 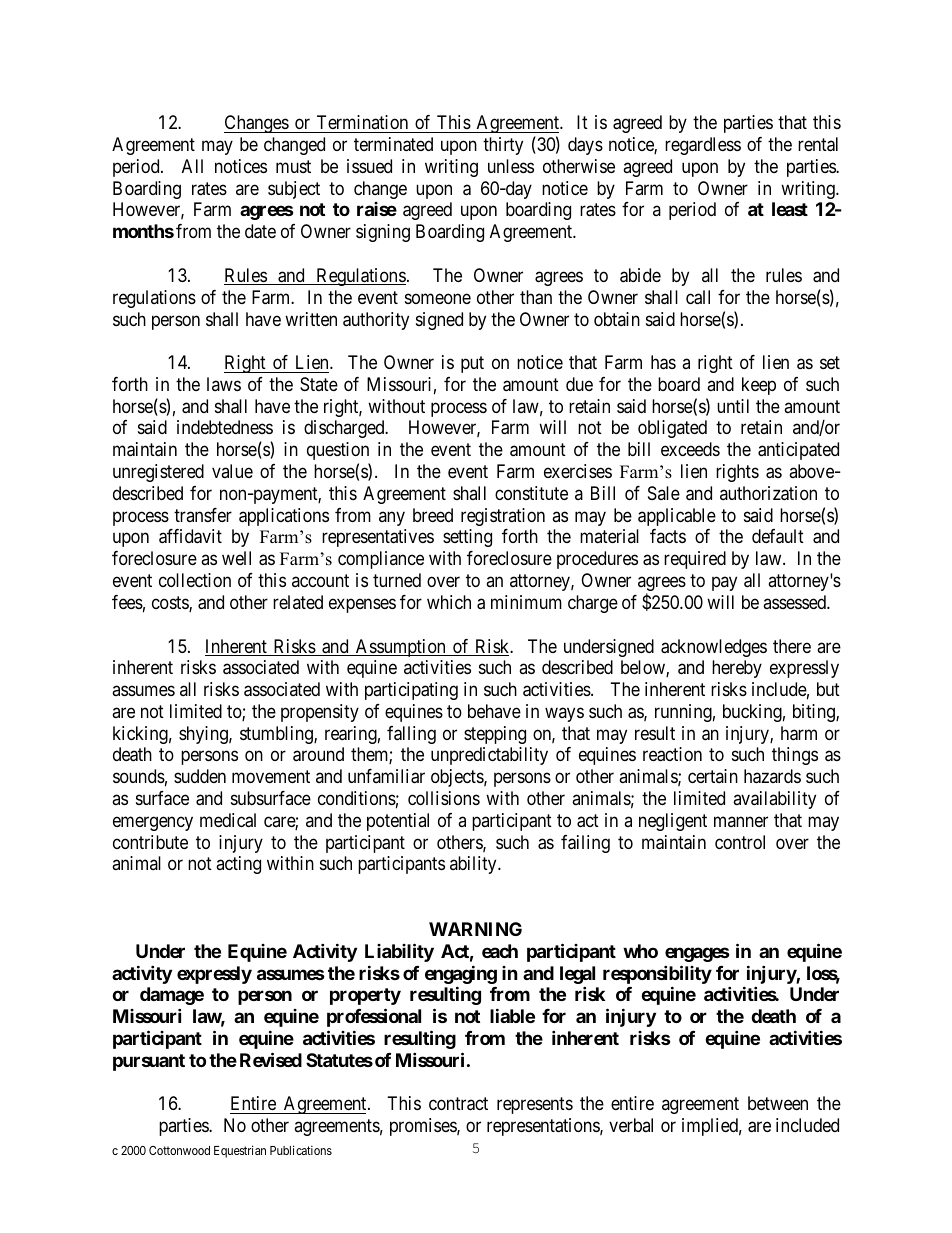 What do you see at coordinates (240, 1151) in the page?
I see `Equestrian` at bounding box center [240, 1151].
